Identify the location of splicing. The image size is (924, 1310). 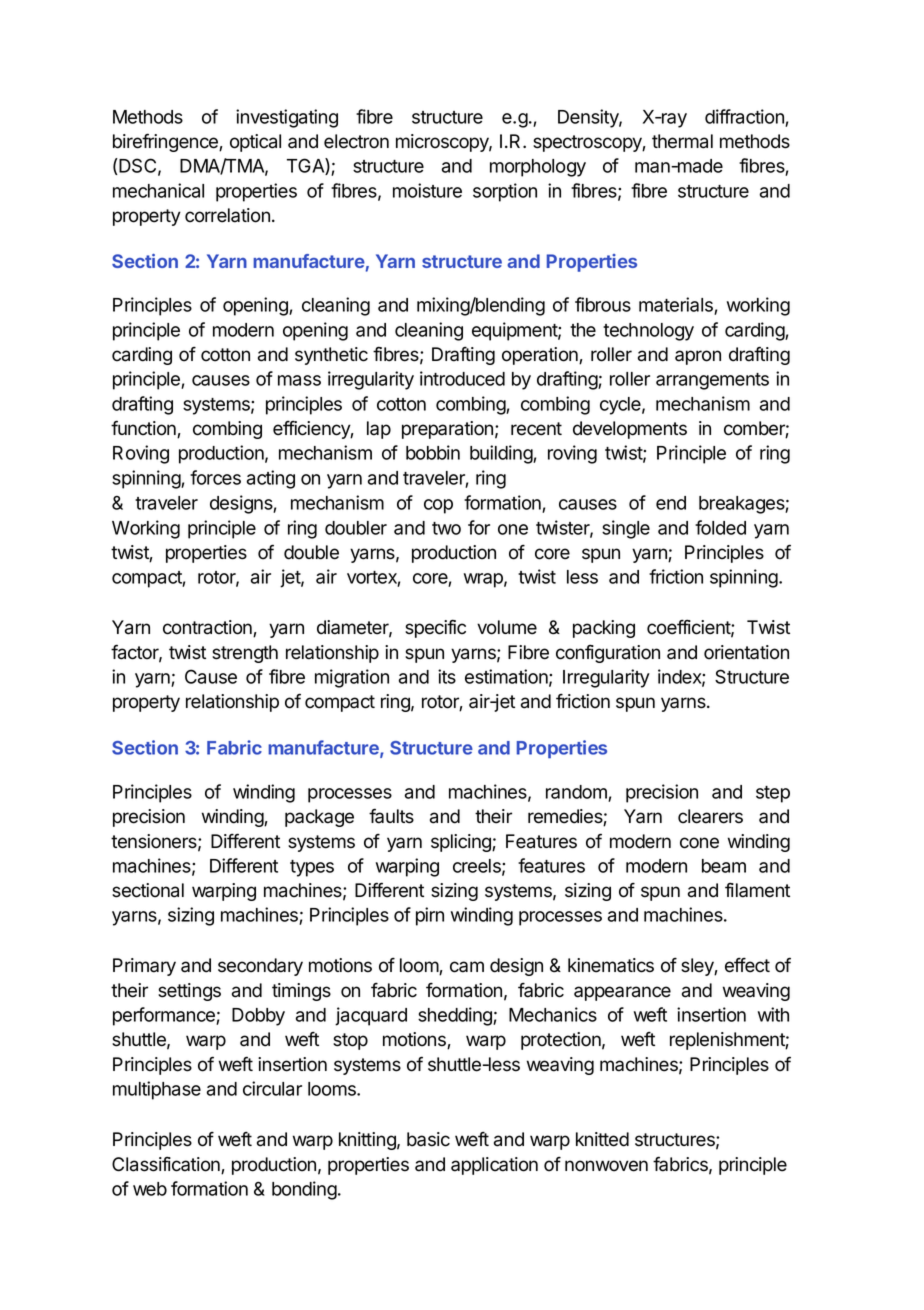
(462, 843).
